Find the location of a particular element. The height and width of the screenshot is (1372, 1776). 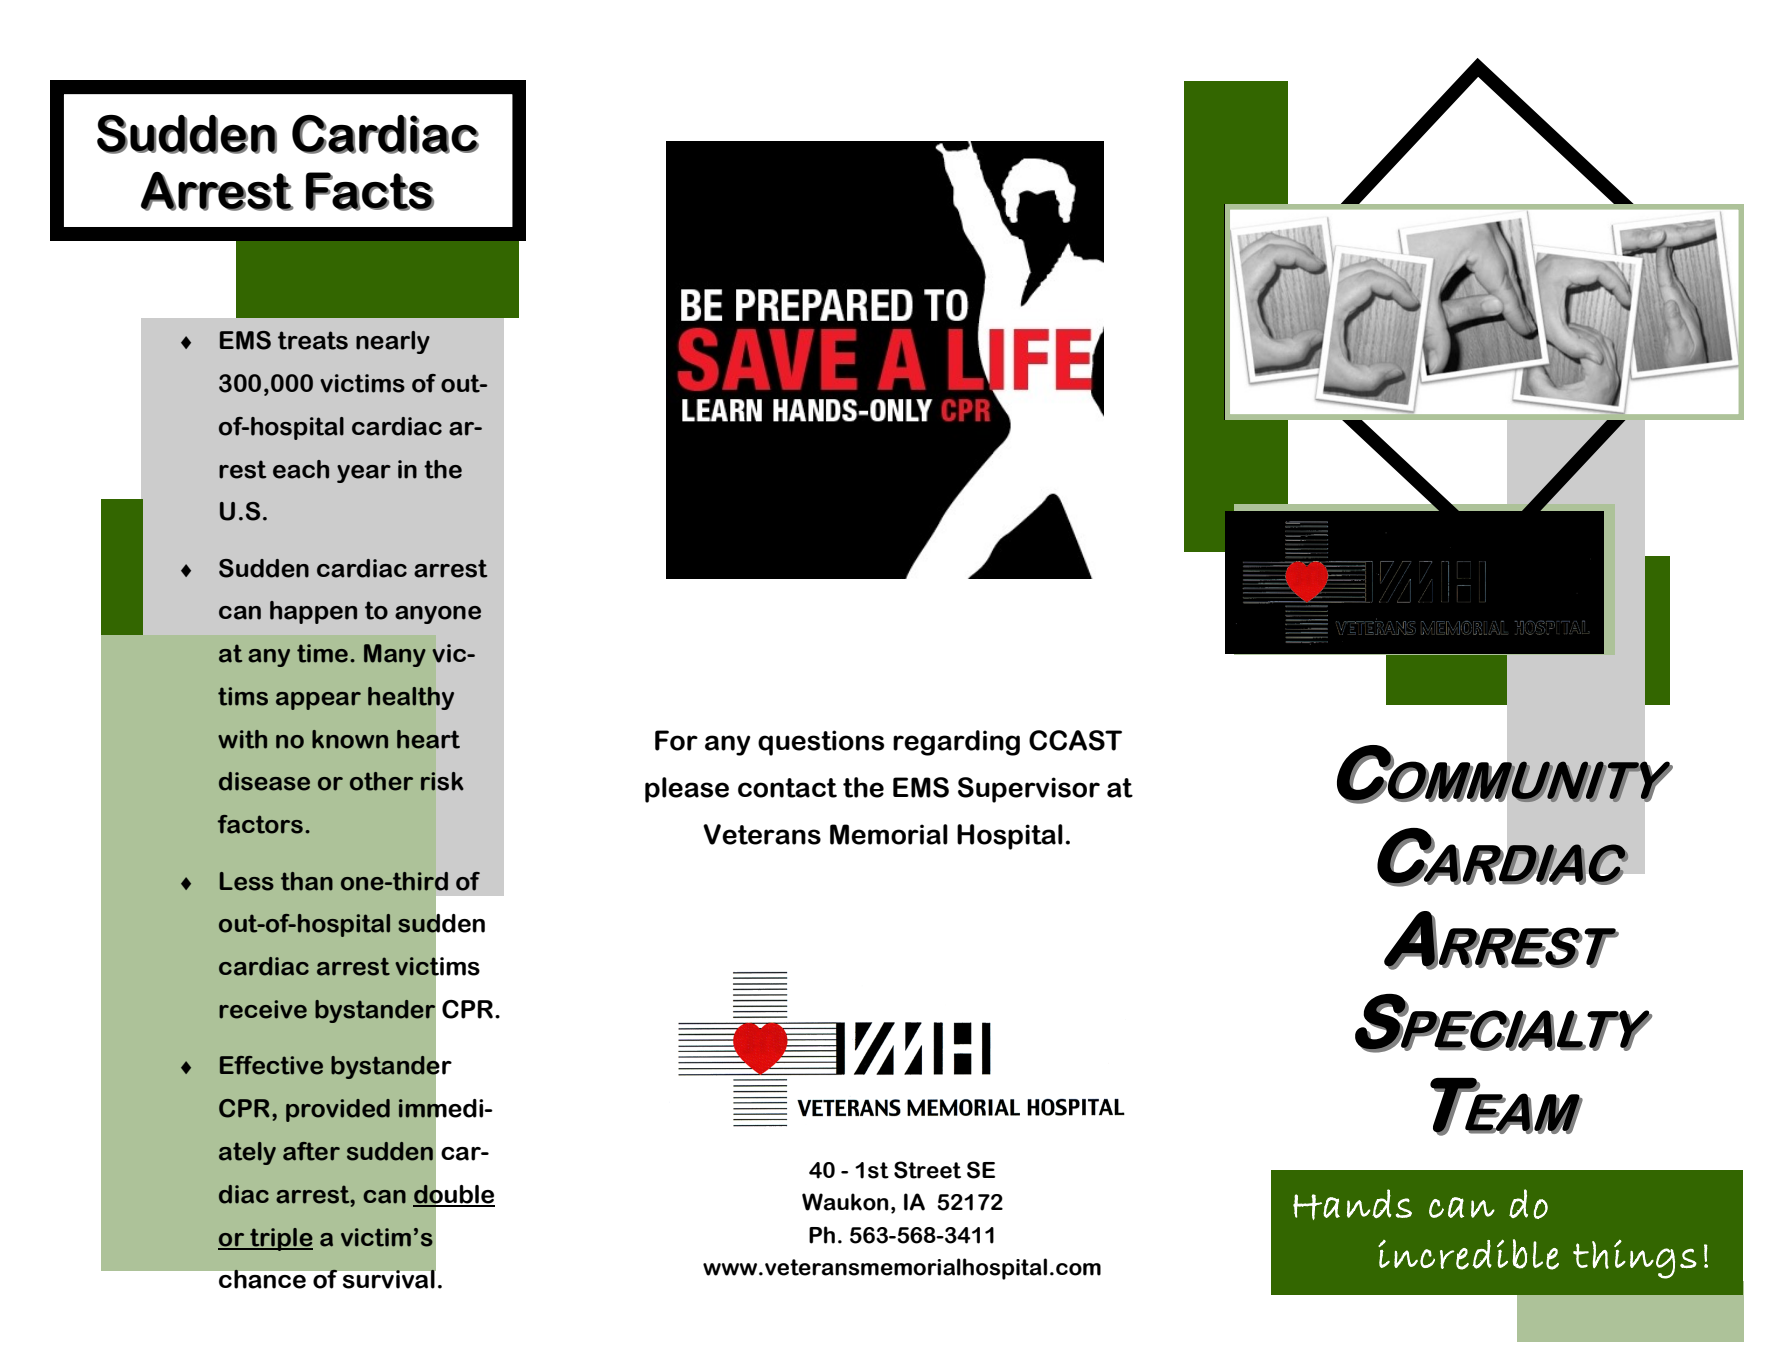

year is located at coordinates (364, 474).
